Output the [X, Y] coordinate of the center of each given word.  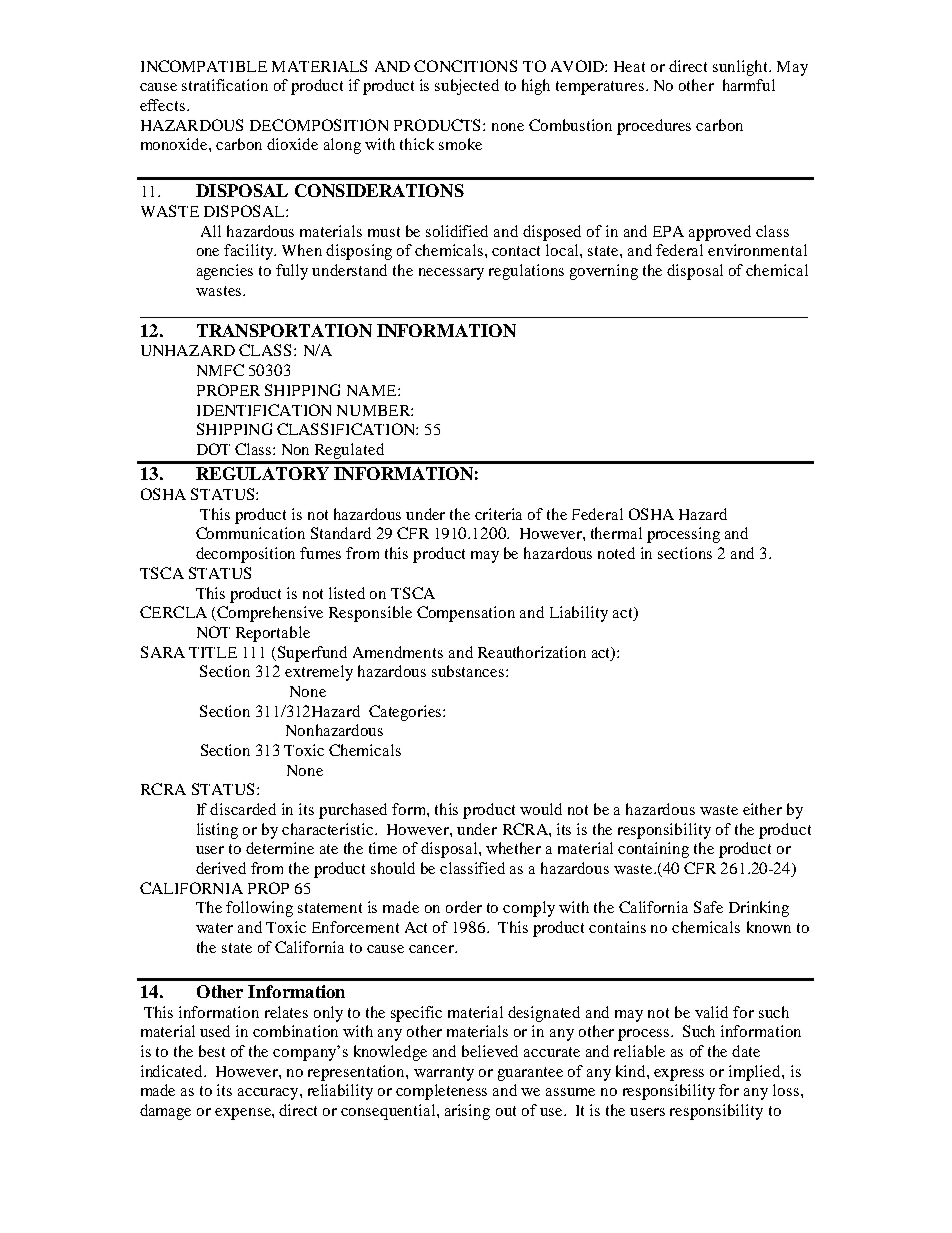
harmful [749, 85]
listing [217, 831]
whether [513, 848]
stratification [225, 85]
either [762, 809]
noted [616, 553]
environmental [757, 250]
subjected [467, 87]
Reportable [273, 634]
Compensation [466, 614]
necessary [451, 274]
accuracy [269, 1094]
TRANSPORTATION [284, 330]
